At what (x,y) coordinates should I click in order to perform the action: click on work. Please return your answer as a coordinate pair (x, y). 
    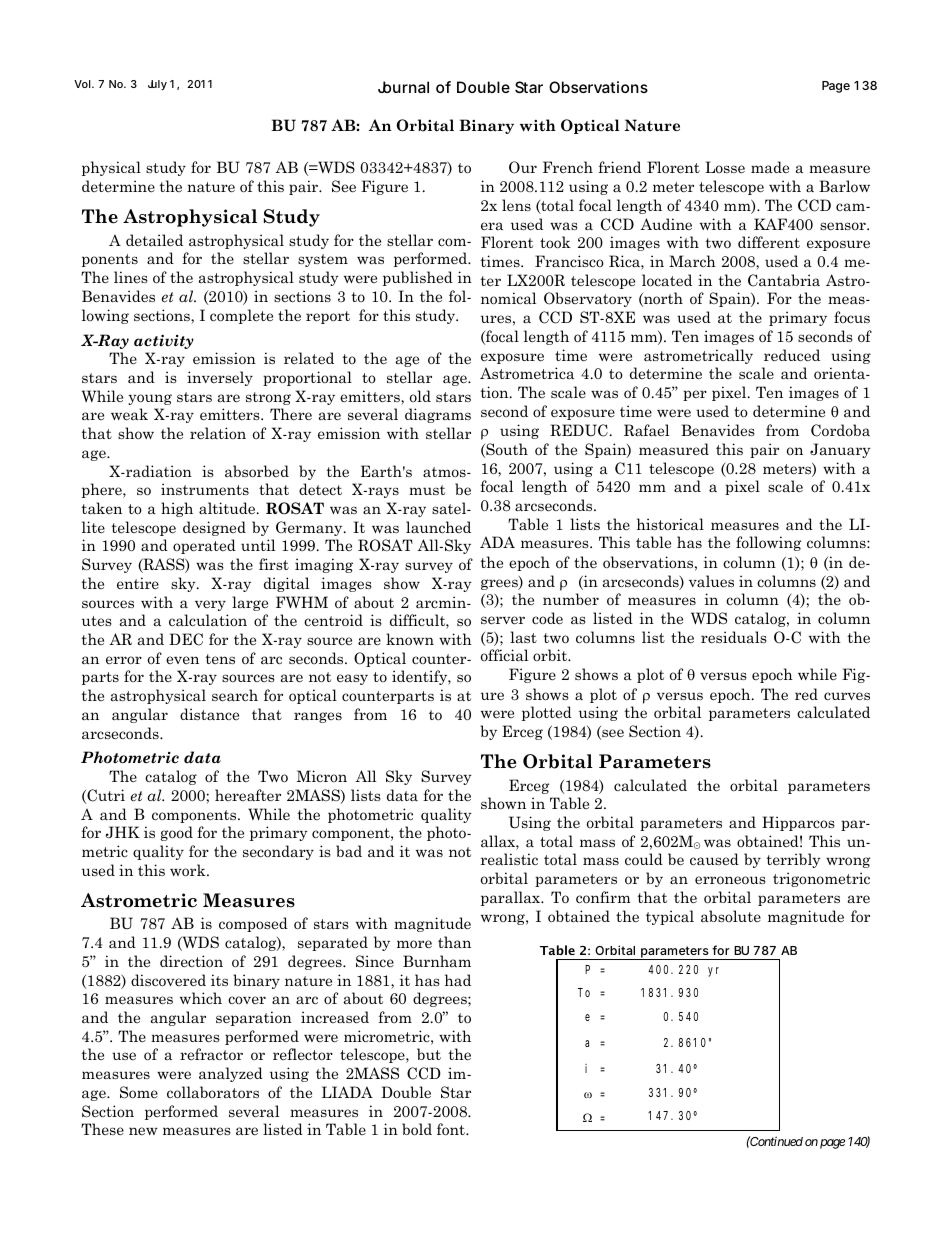
    Looking at the image, I should click on (189, 870).
